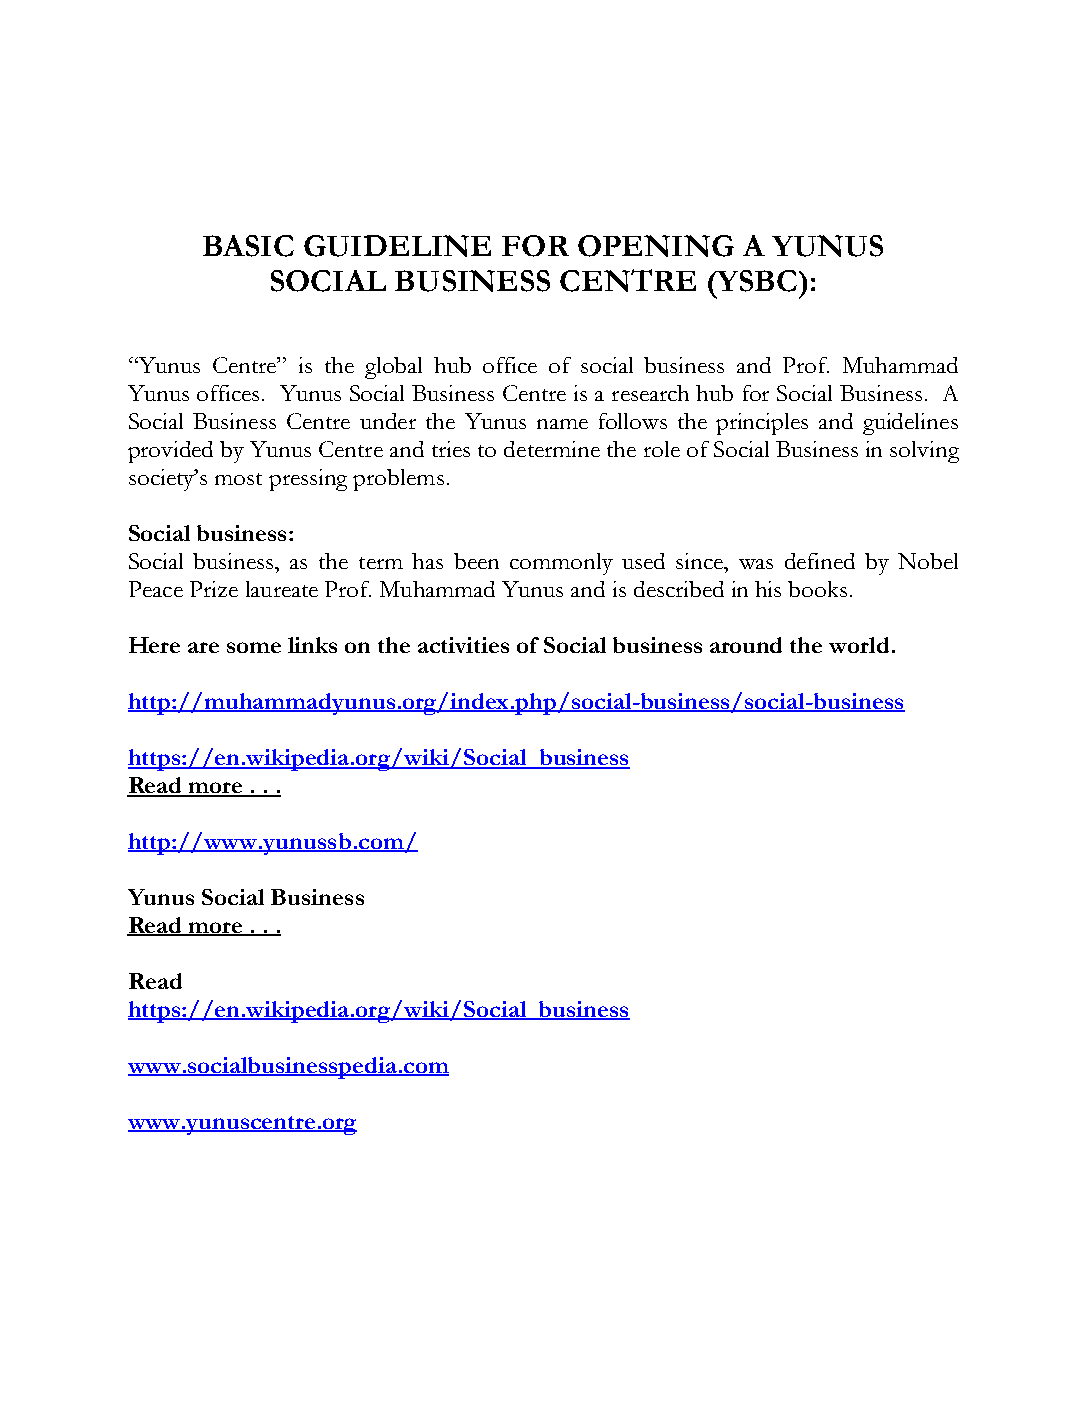 This screenshot has width=1087, height=1407. I want to click on defined, so click(820, 561).
